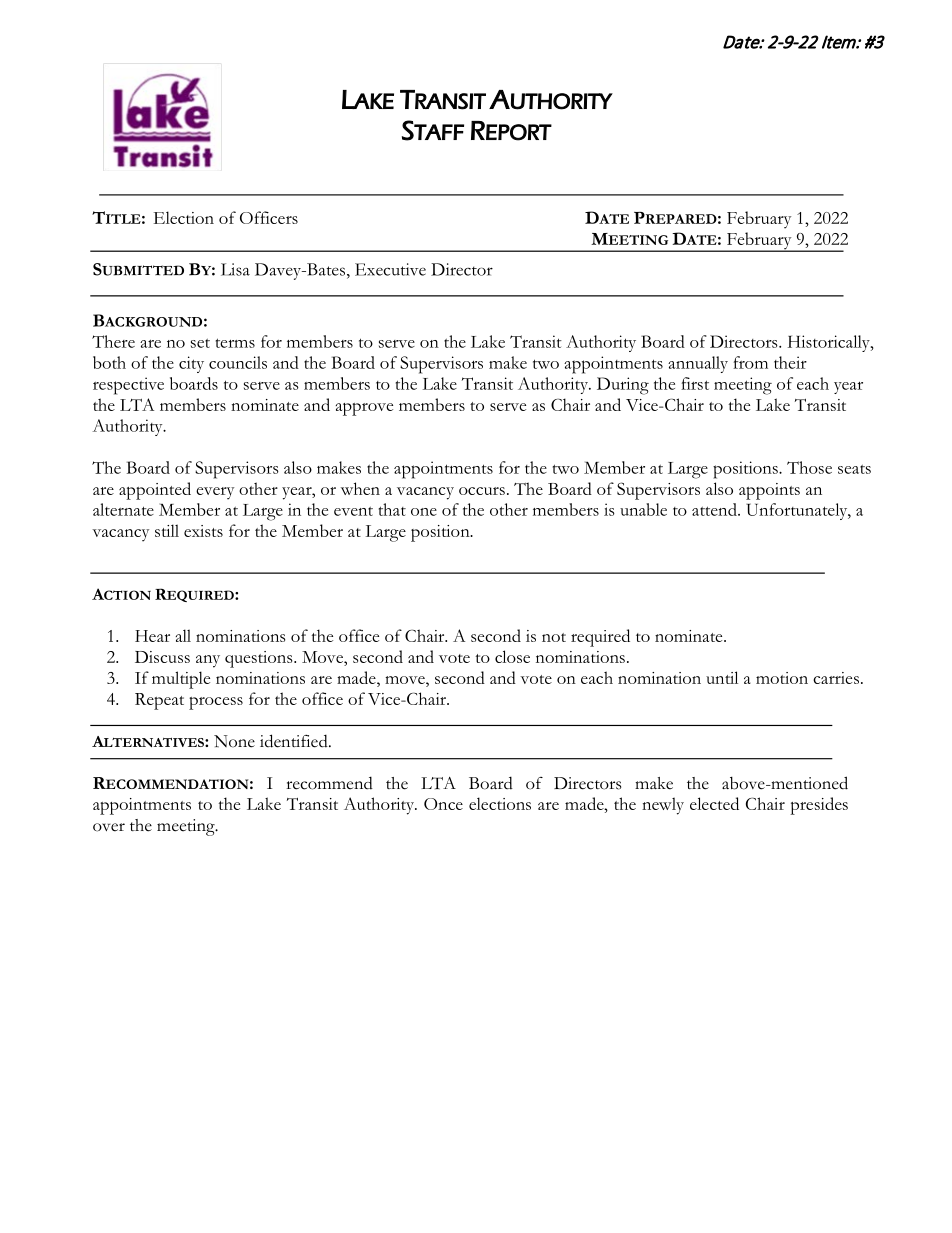 The width and height of the document is (952, 1233). Describe the element at coordinates (443, 804) in the document. I see `Once` at that location.
